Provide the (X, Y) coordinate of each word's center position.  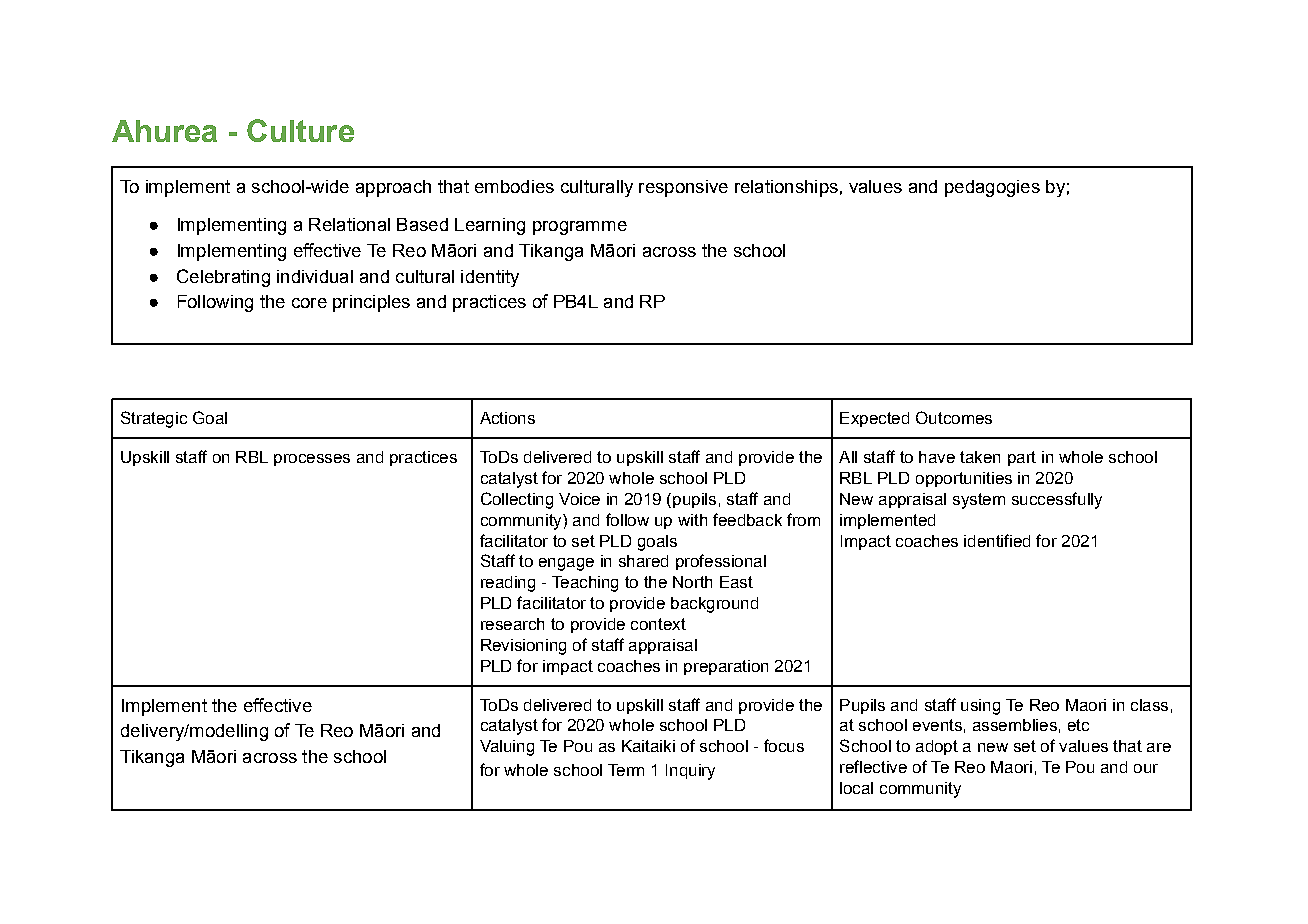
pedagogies (992, 188)
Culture (300, 130)
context (658, 624)
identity (490, 278)
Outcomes (954, 417)
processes (312, 460)
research (512, 624)
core (309, 303)
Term (626, 770)
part (1022, 458)
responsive (683, 188)
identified (997, 540)
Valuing (507, 748)
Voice (579, 499)
